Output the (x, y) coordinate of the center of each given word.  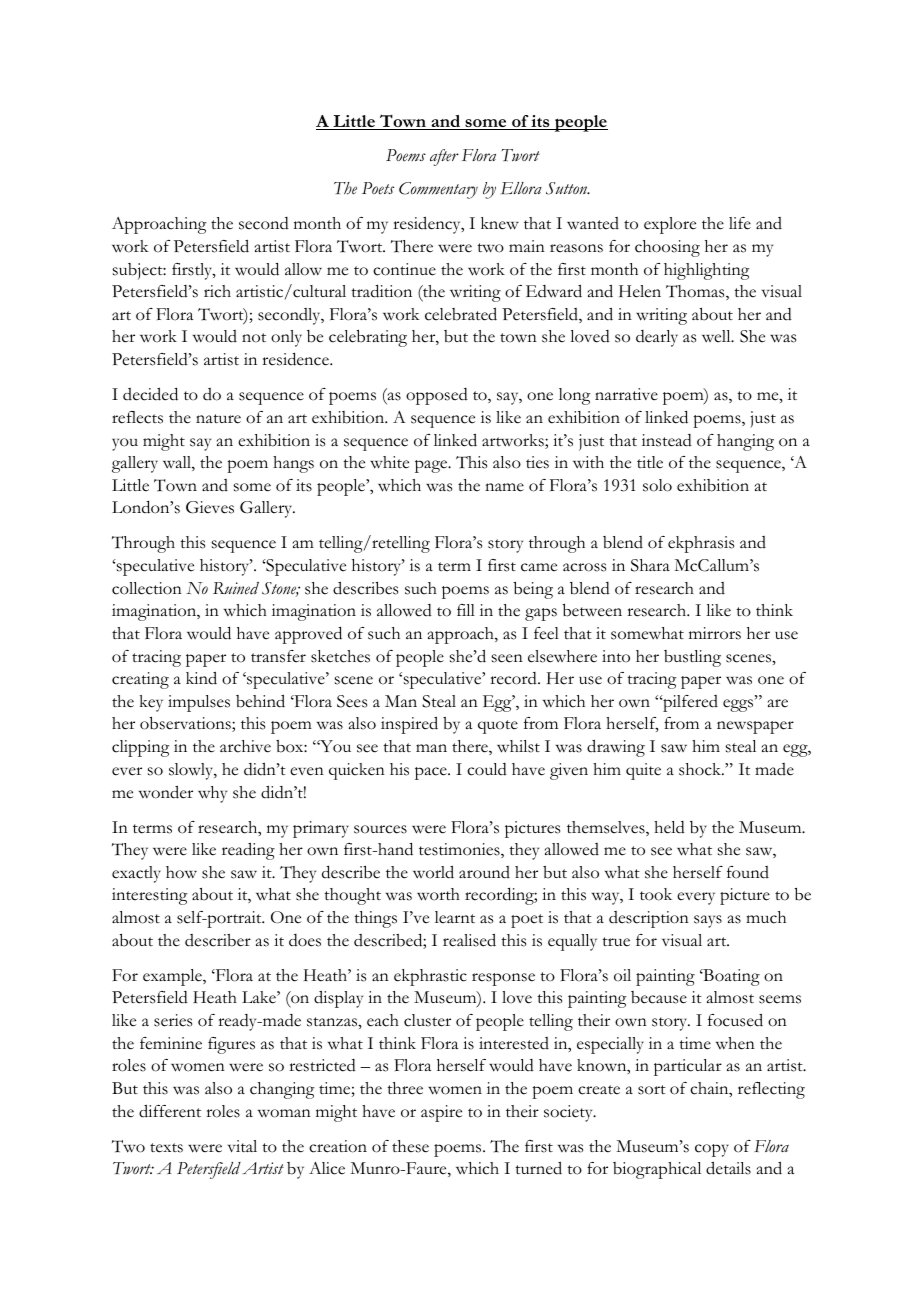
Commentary (438, 190)
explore (670, 225)
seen (507, 658)
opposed (437, 396)
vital (242, 1146)
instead (667, 440)
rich (217, 291)
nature (218, 419)
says (708, 921)
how (181, 872)
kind (201, 678)
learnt (455, 917)
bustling (692, 658)
